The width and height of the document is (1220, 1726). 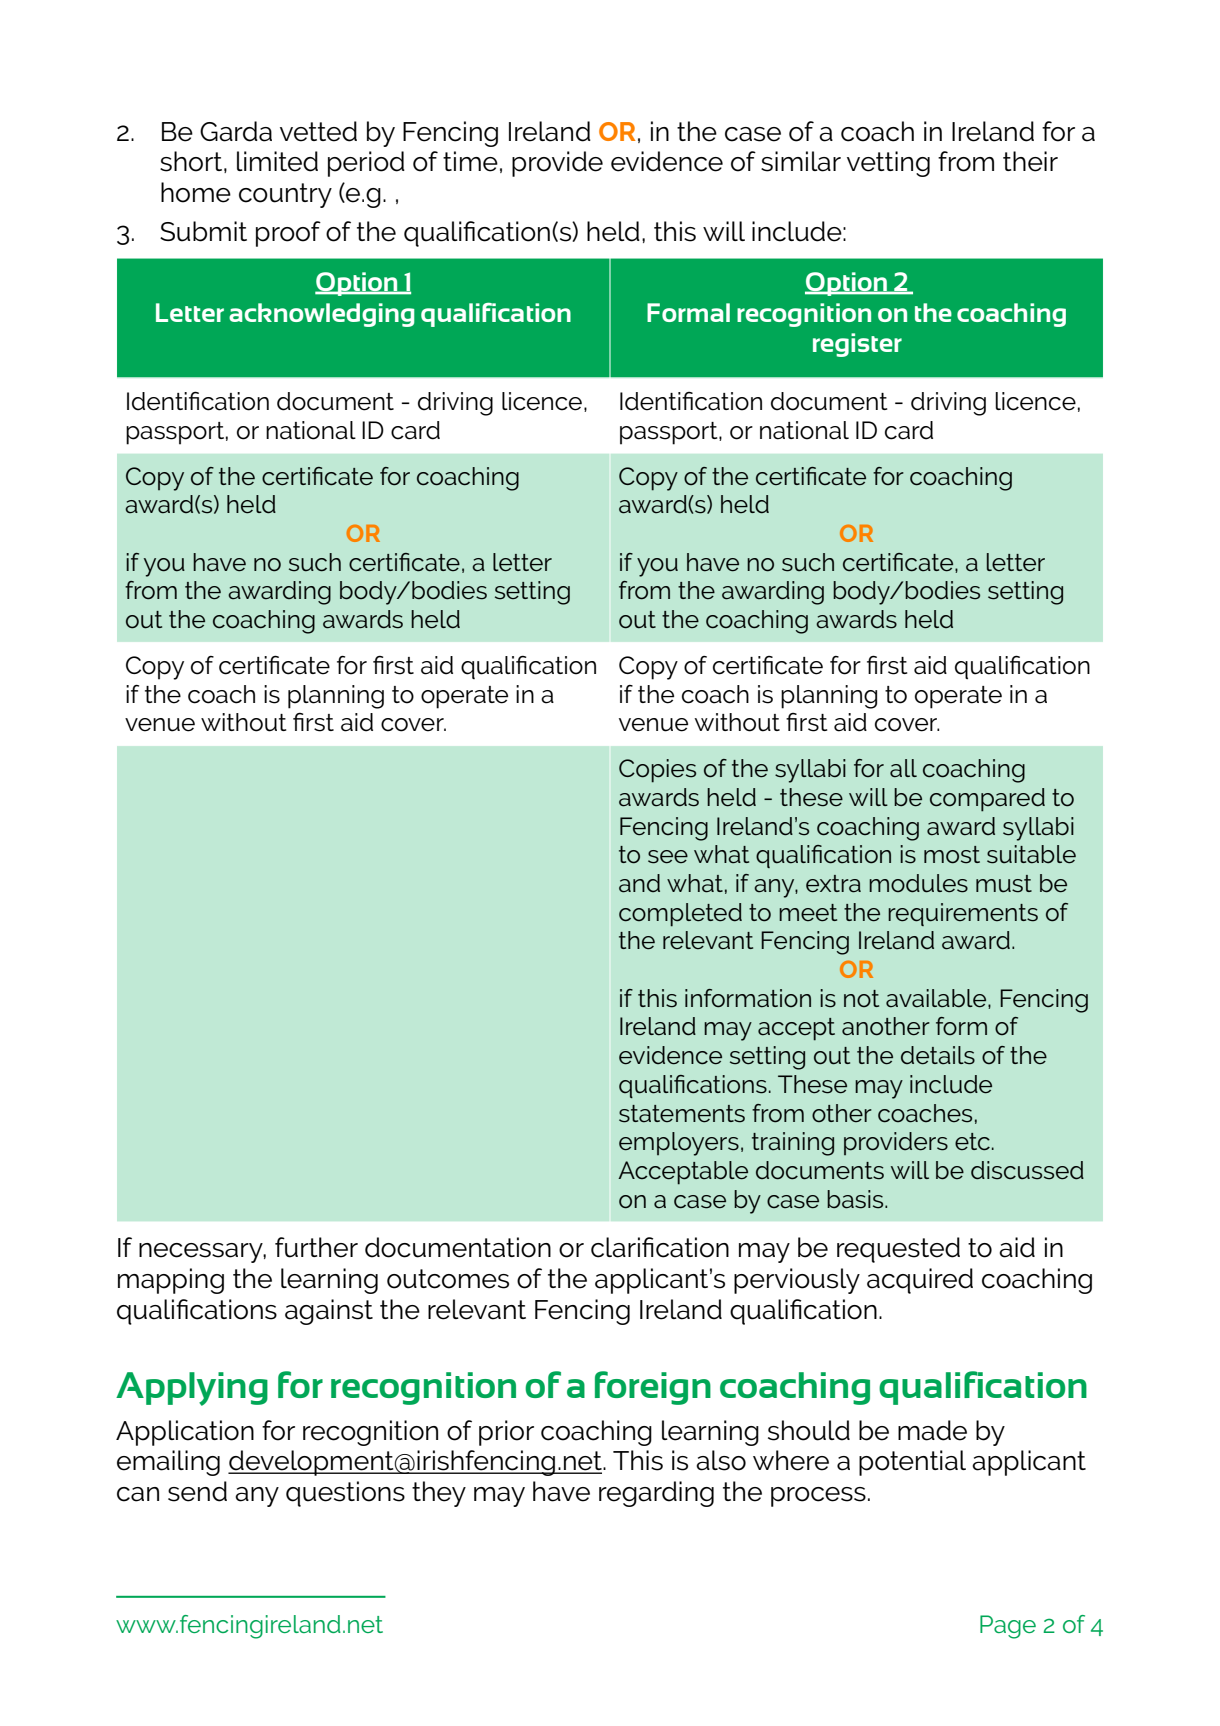 I want to click on limited, so click(x=277, y=161).
